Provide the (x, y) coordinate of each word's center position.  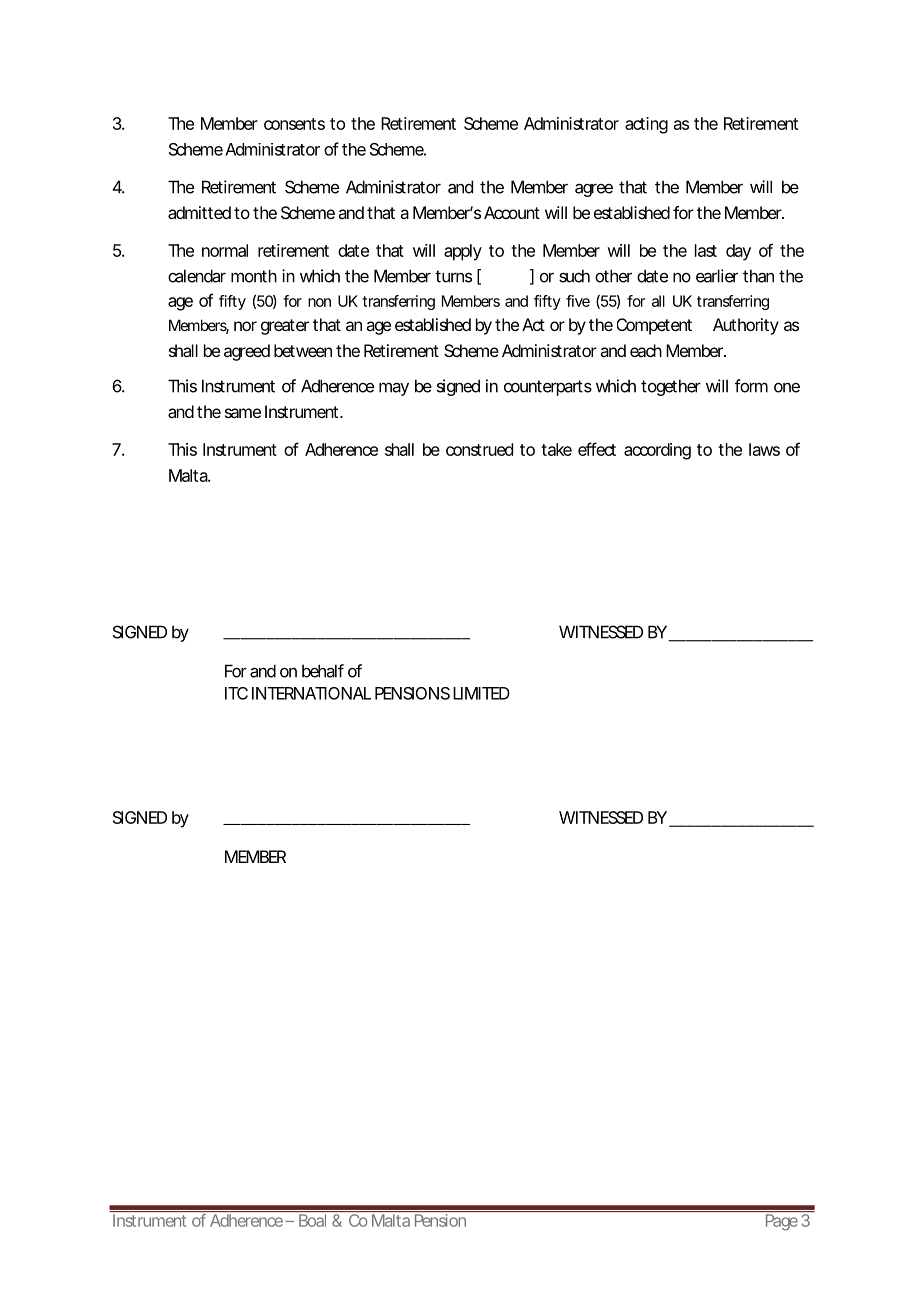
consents (294, 124)
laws (764, 449)
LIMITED (481, 693)
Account (512, 212)
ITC (236, 693)
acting (646, 125)
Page (782, 1222)
